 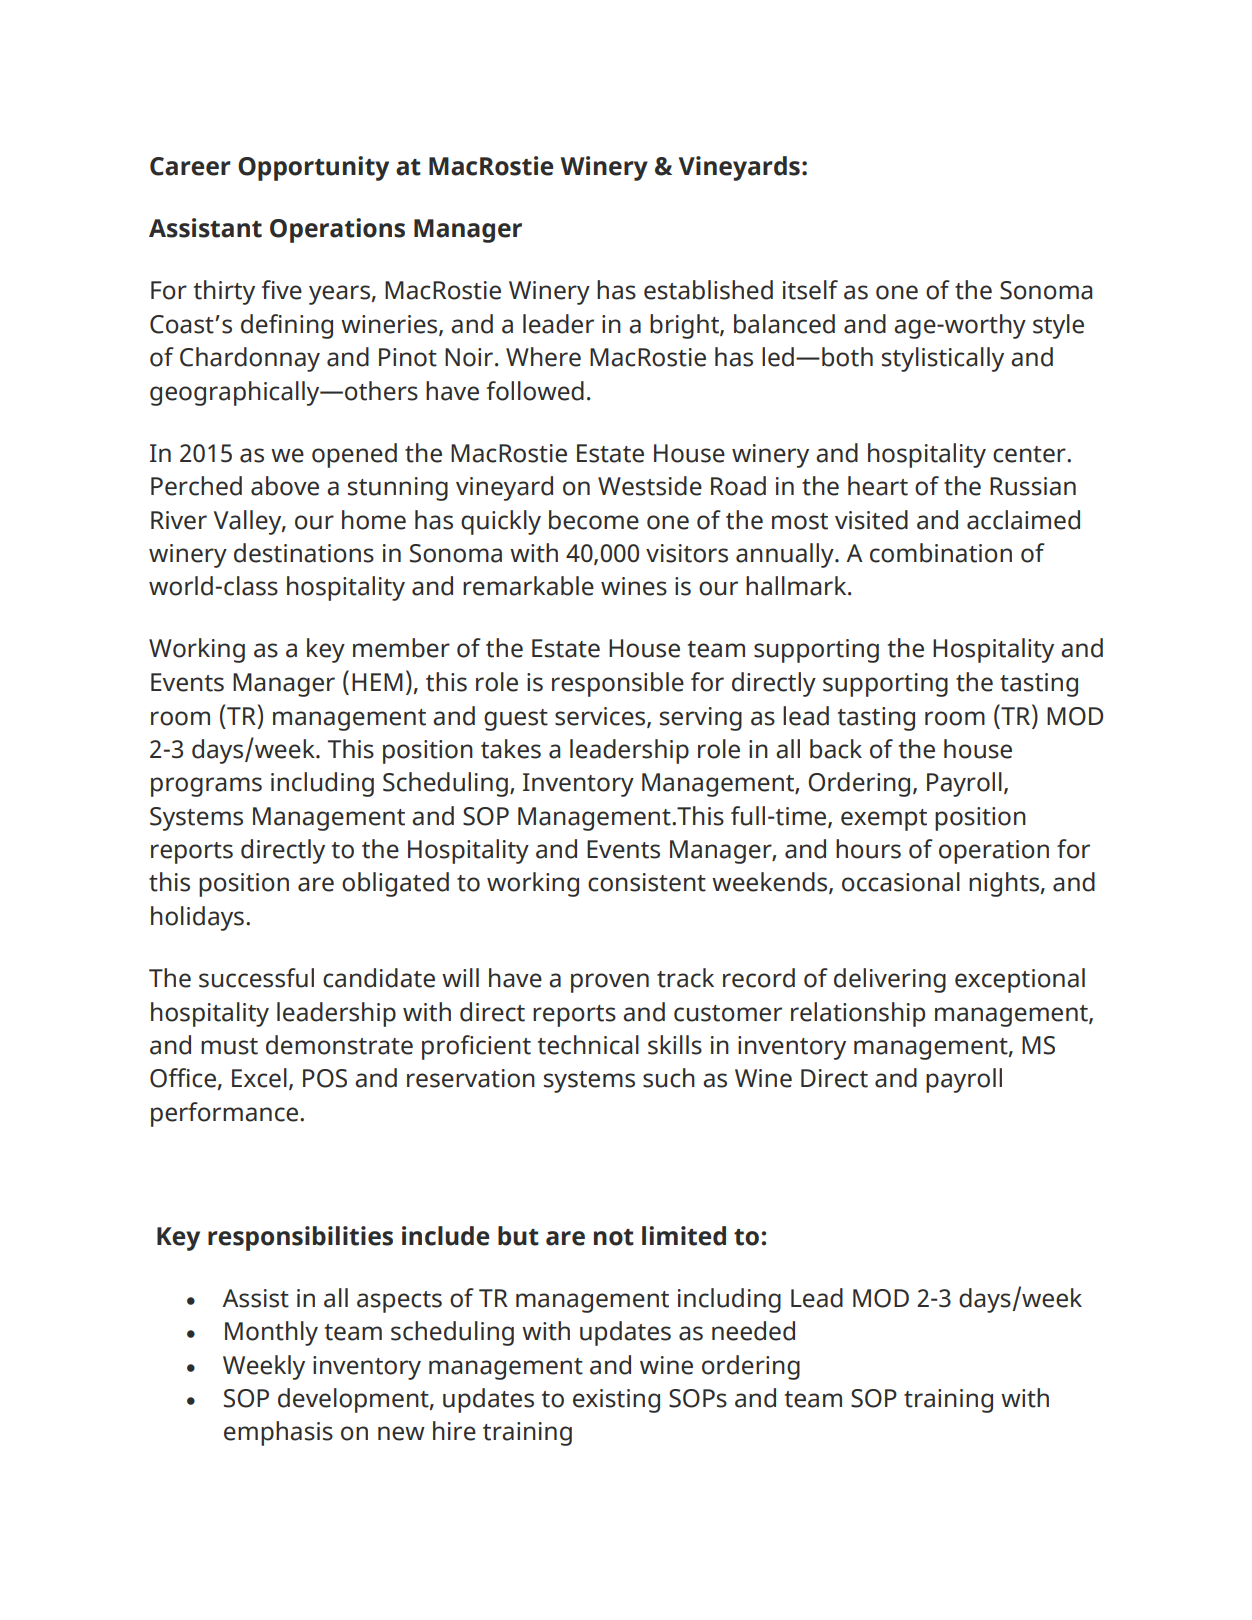 What do you see at coordinates (616, 1401) in the screenshot?
I see `existing` at bounding box center [616, 1401].
